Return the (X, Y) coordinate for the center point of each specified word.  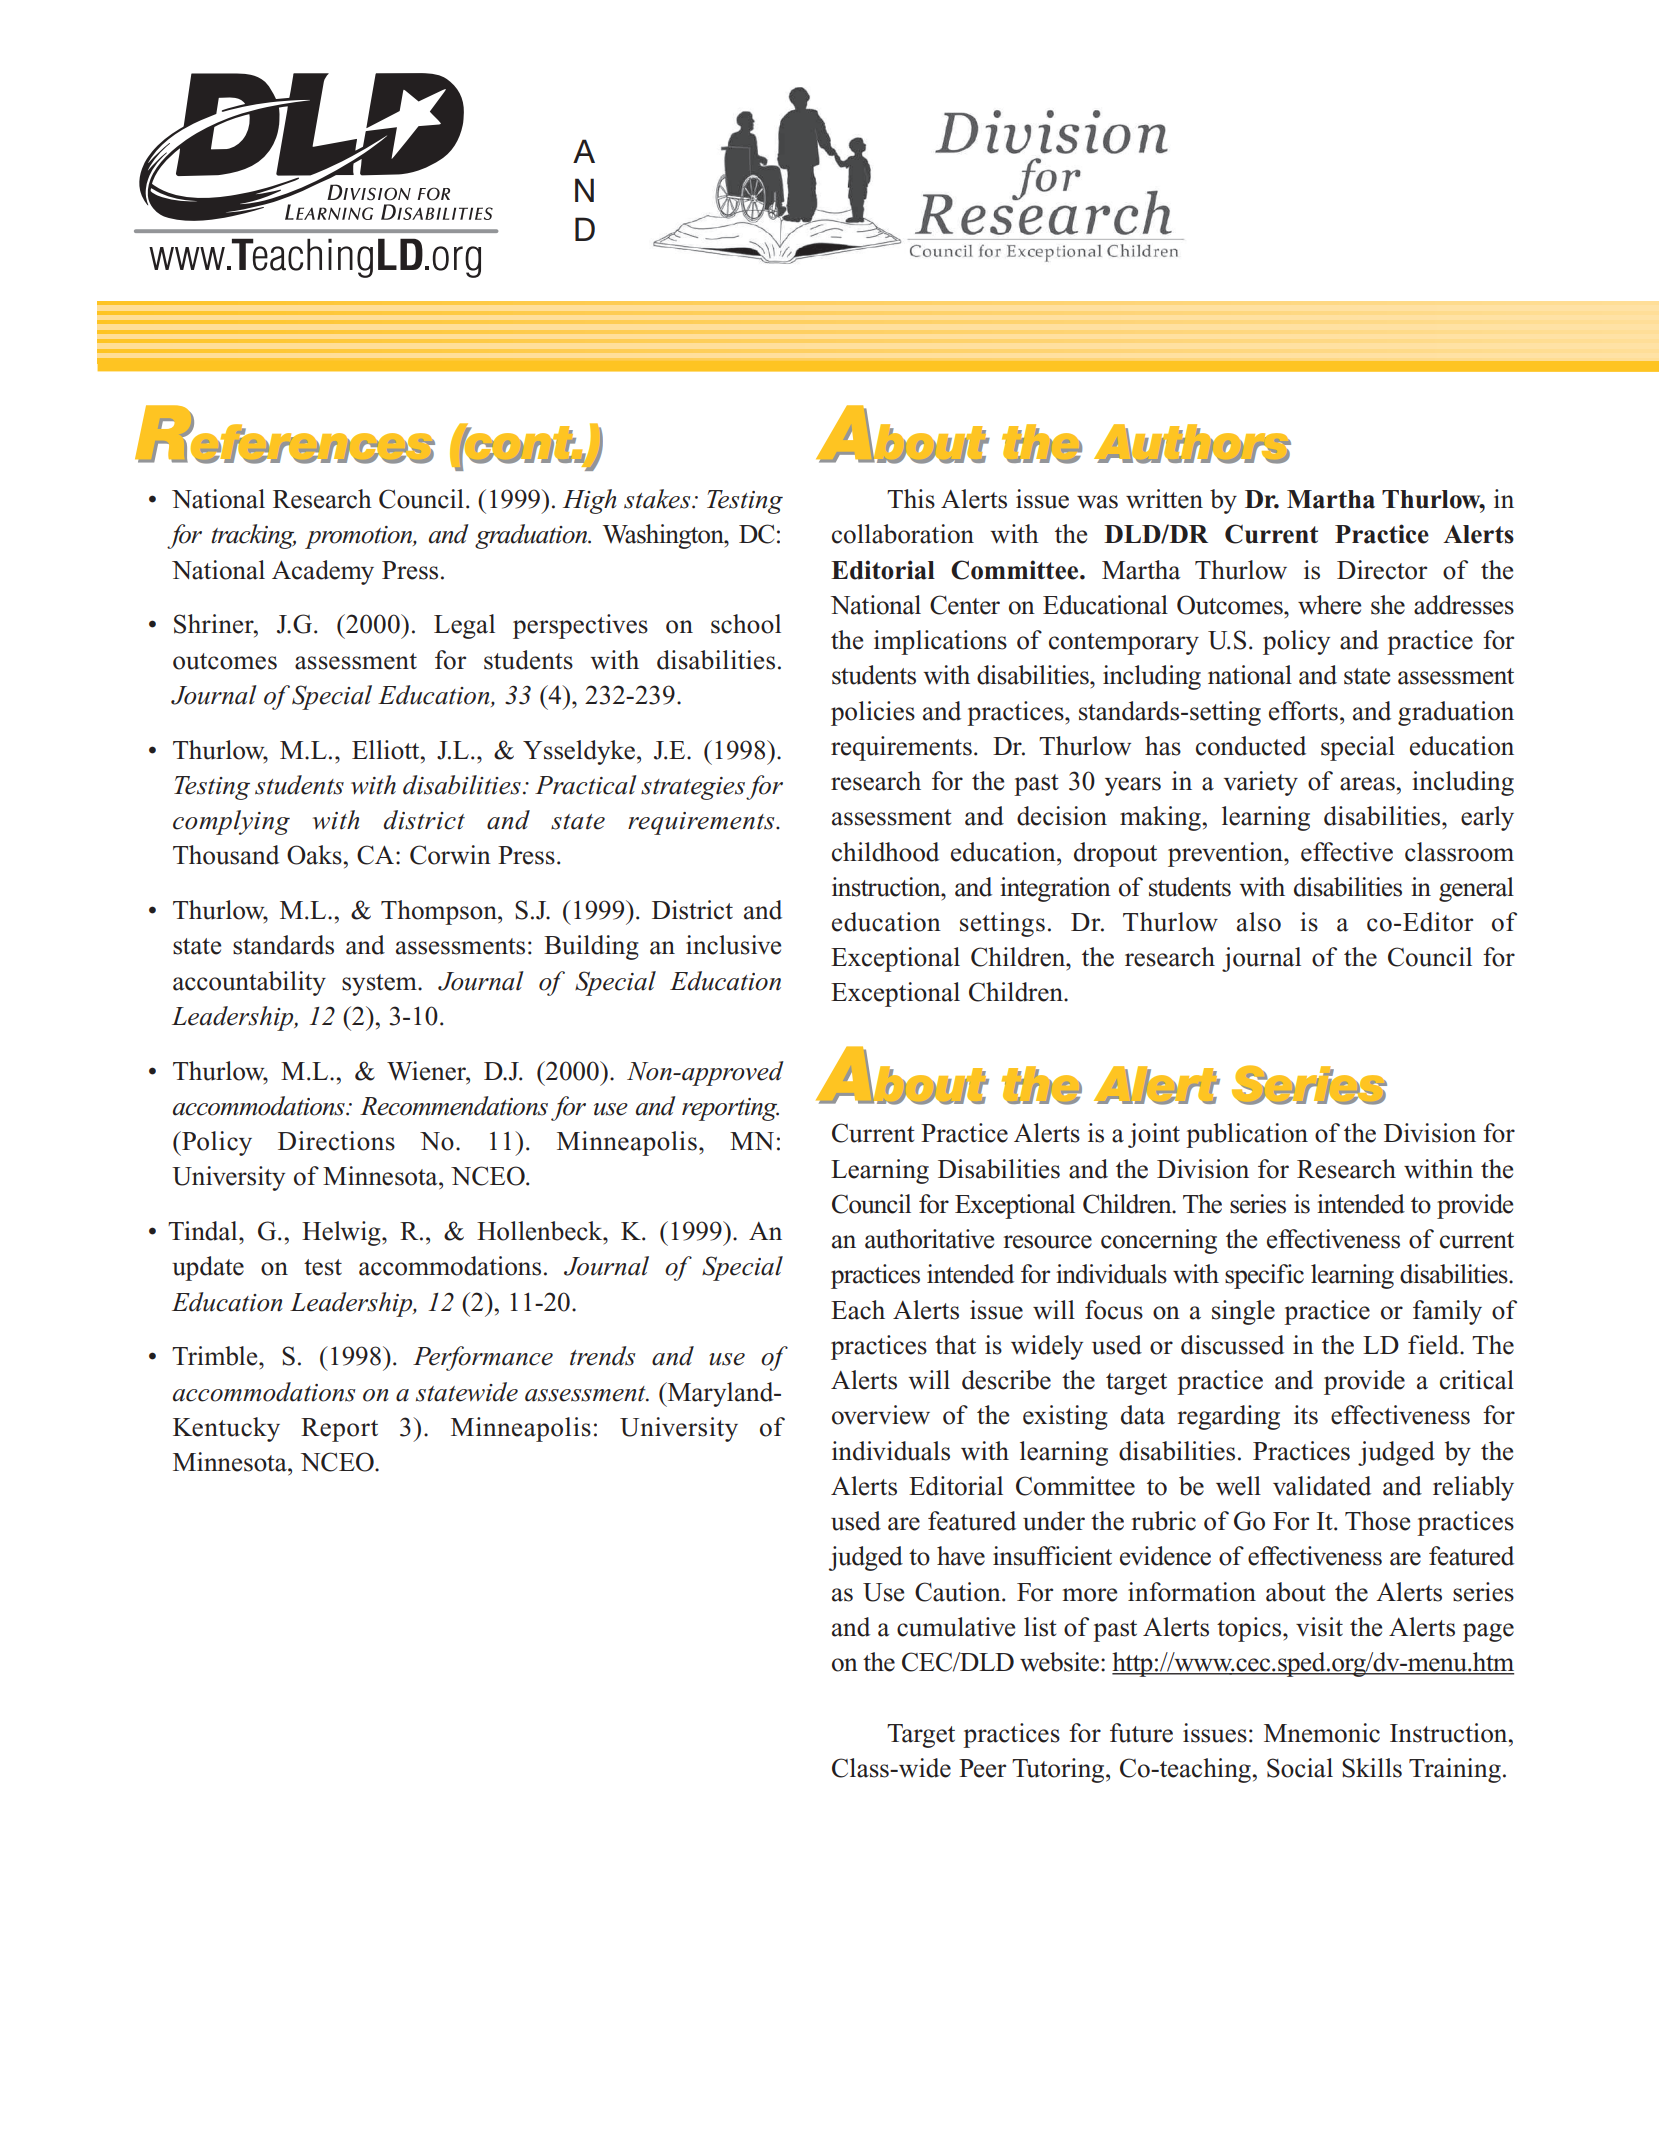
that (955, 1345)
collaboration (903, 534)
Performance (483, 1358)
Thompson (440, 912)
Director (1382, 570)
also (1259, 922)
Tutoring (1059, 1770)
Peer (982, 1768)
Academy (323, 572)
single (1243, 1312)
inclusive (733, 945)
